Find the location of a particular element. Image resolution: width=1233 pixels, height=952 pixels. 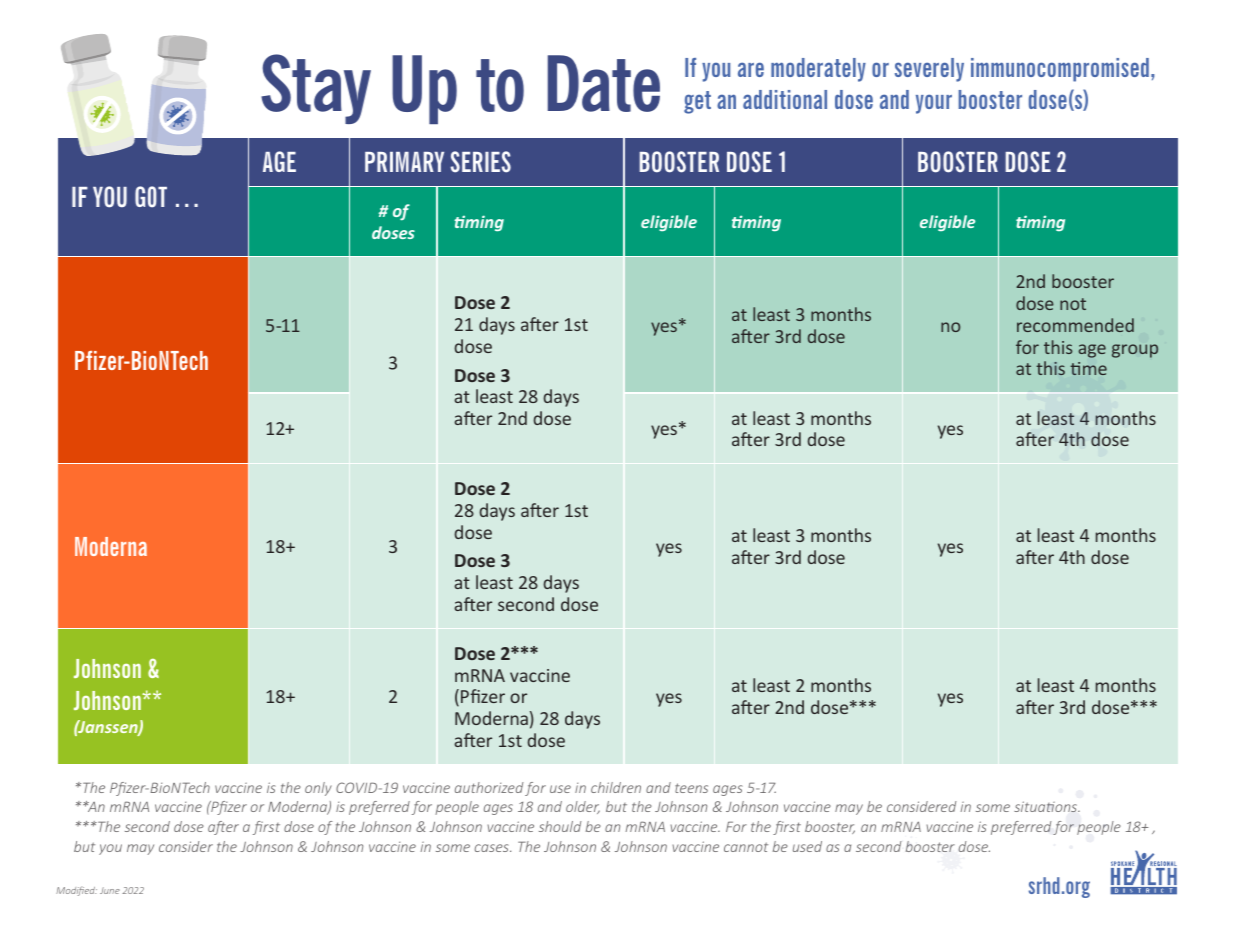

group is located at coordinates (1135, 351).
